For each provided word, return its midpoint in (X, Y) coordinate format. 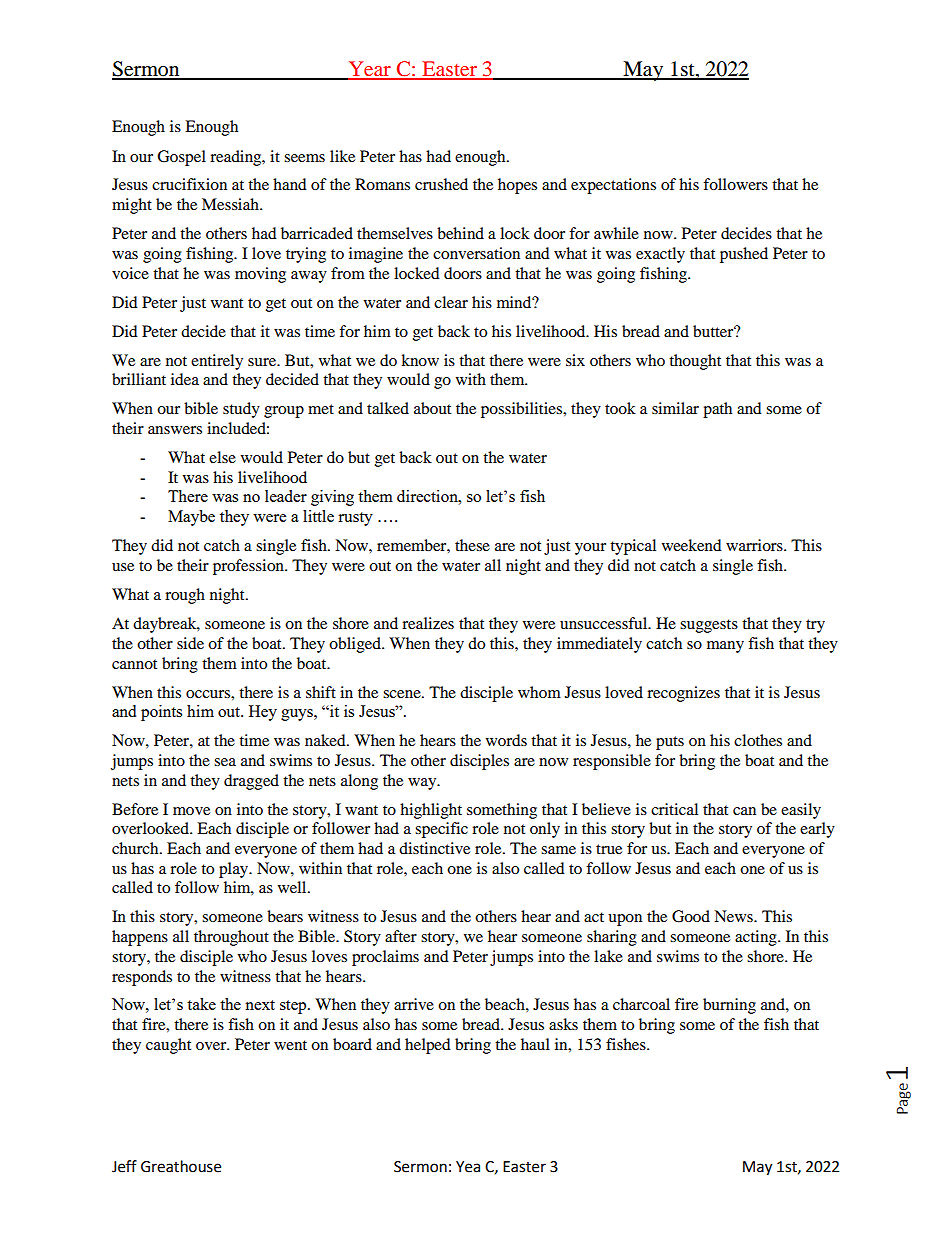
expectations (613, 186)
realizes (428, 623)
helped (428, 1046)
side (190, 643)
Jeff (124, 1166)
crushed (441, 184)
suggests (709, 626)
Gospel (181, 158)
